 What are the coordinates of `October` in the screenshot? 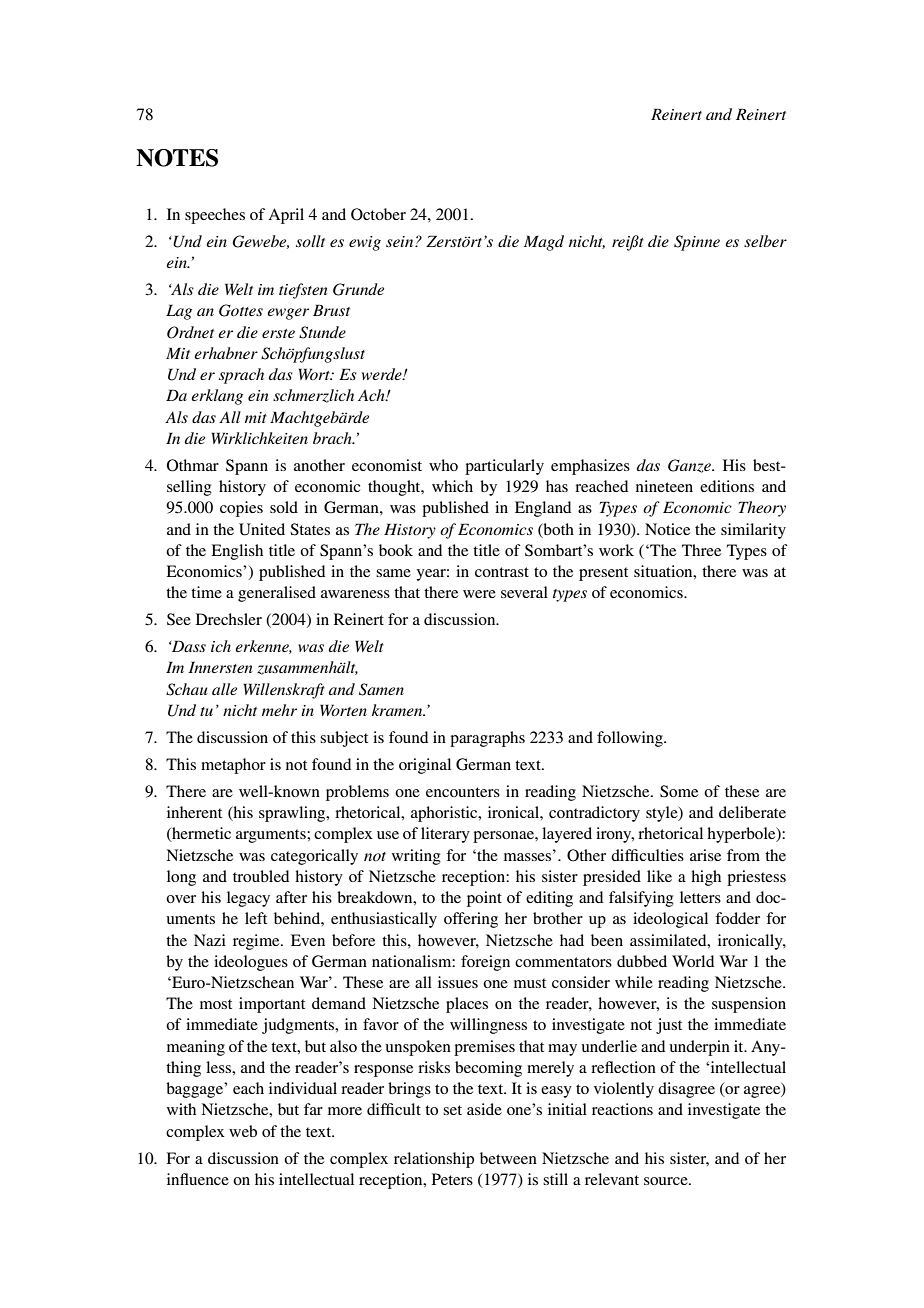 It's located at (378, 214).
